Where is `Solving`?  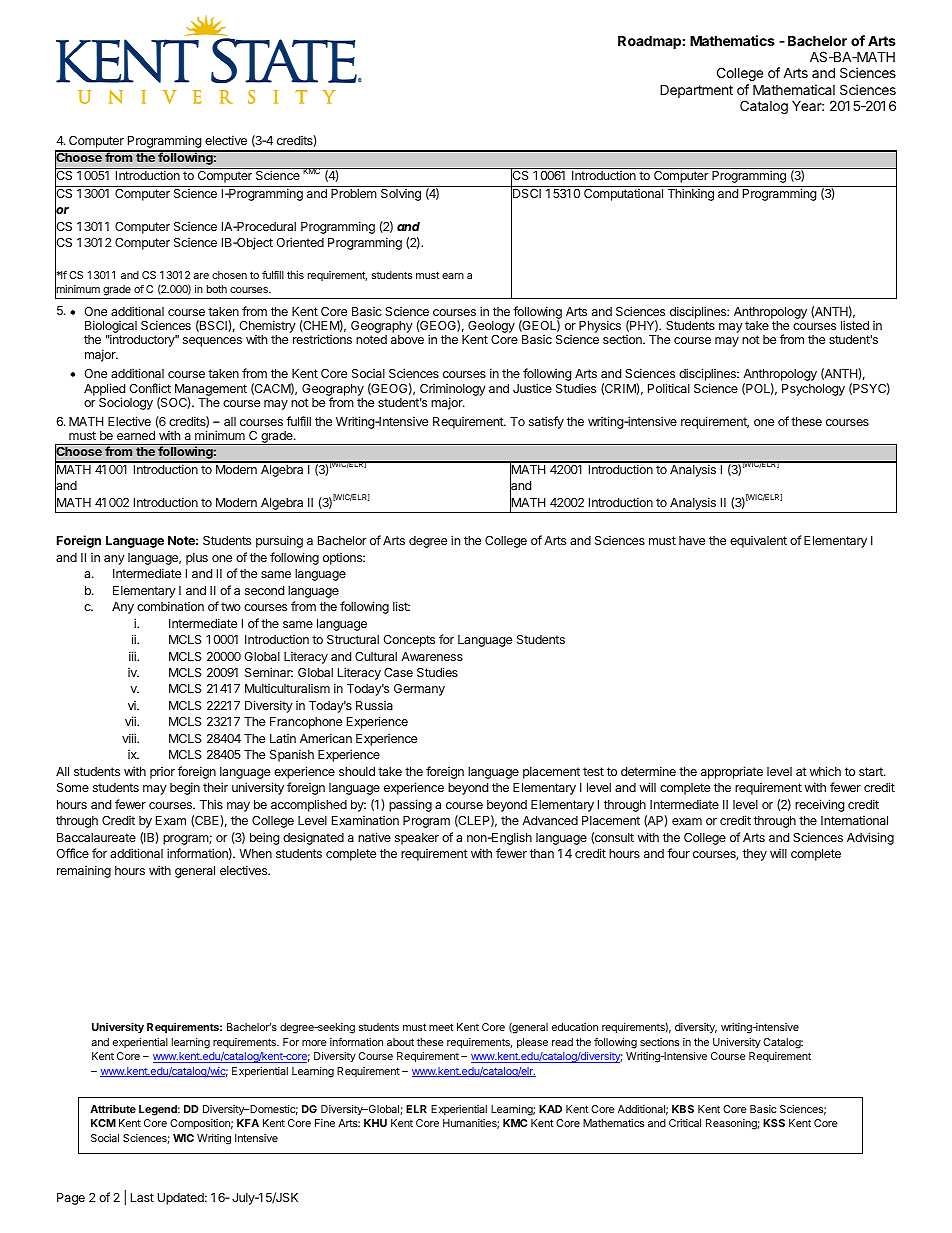
Solving is located at coordinates (401, 195).
